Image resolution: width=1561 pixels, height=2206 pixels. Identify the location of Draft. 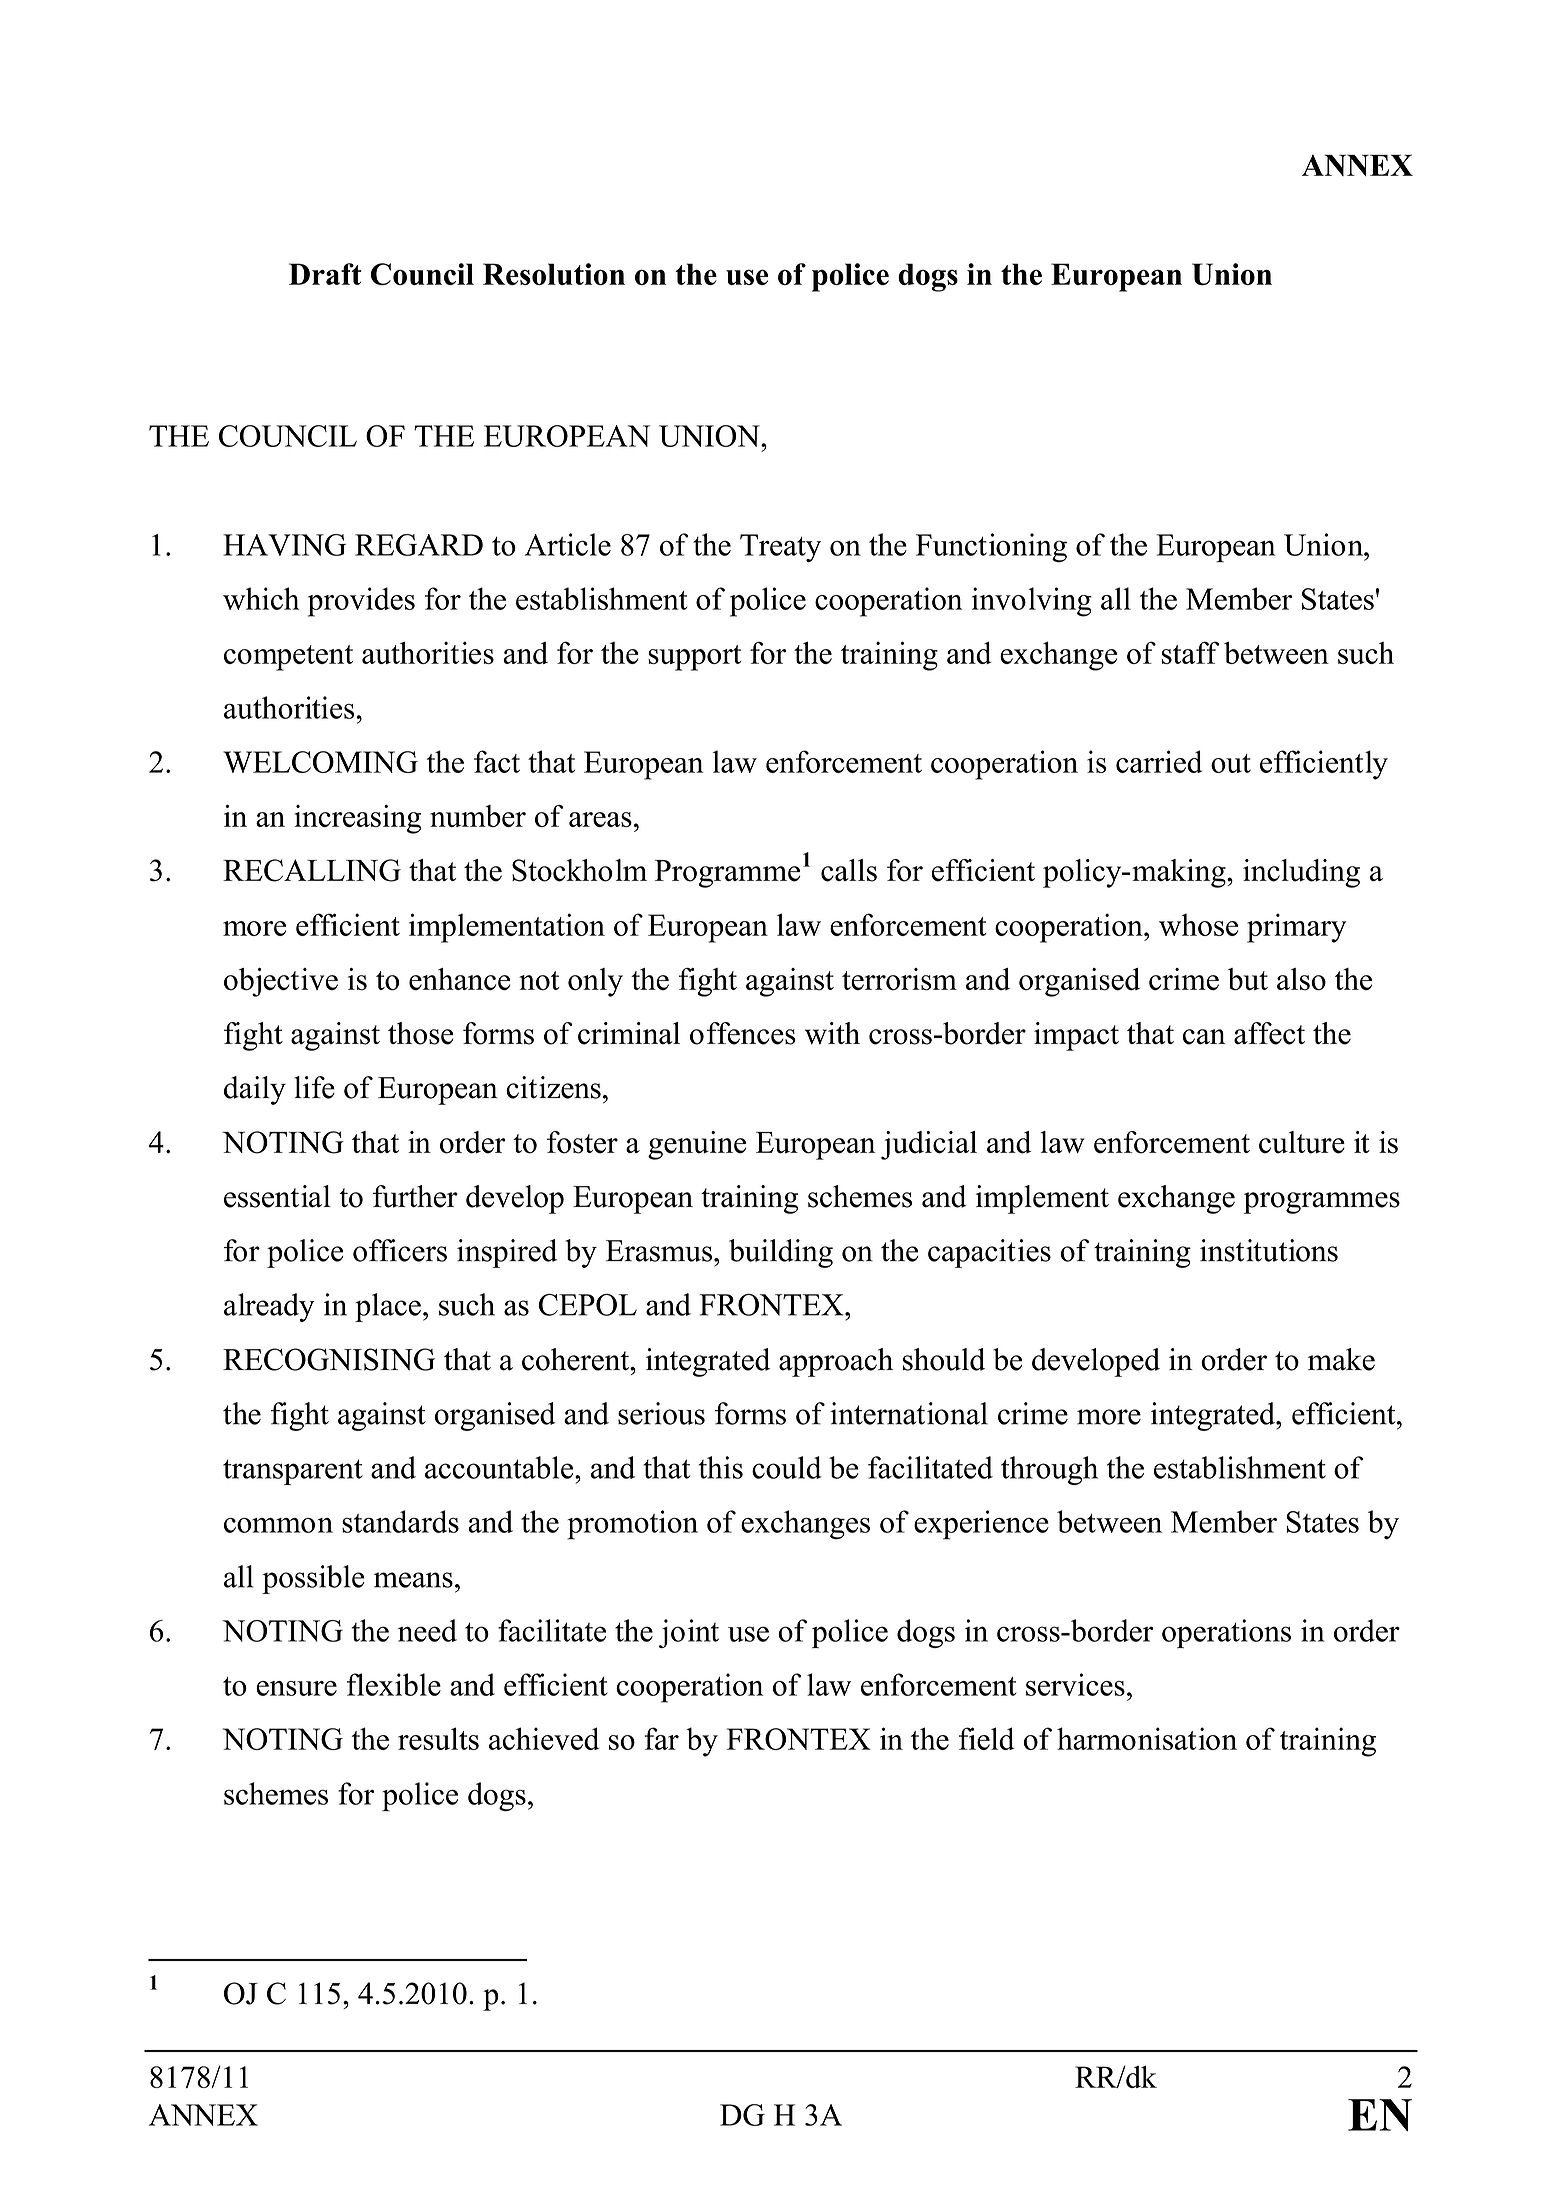
(325, 274).
